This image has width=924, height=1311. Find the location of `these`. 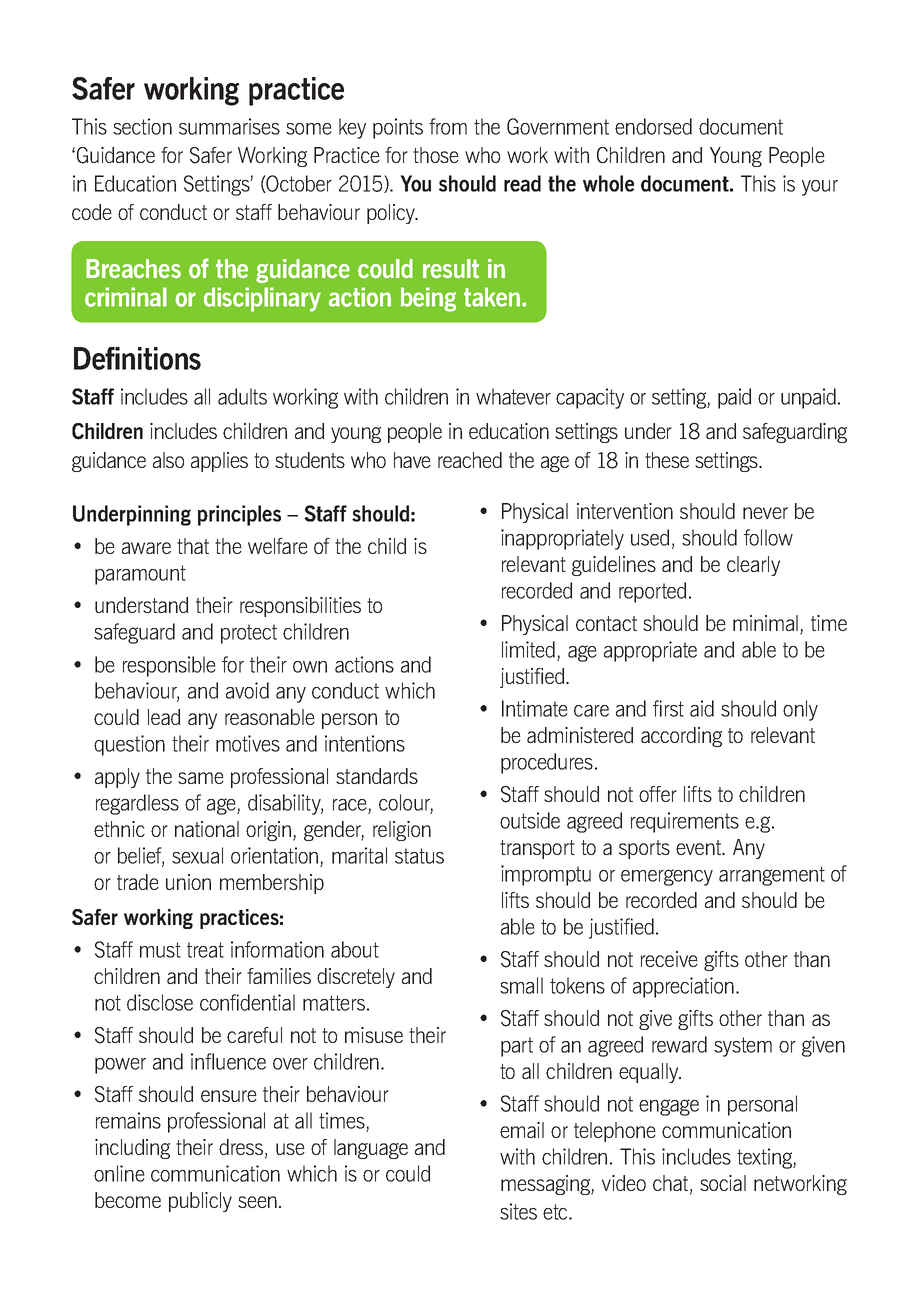

these is located at coordinates (667, 460).
